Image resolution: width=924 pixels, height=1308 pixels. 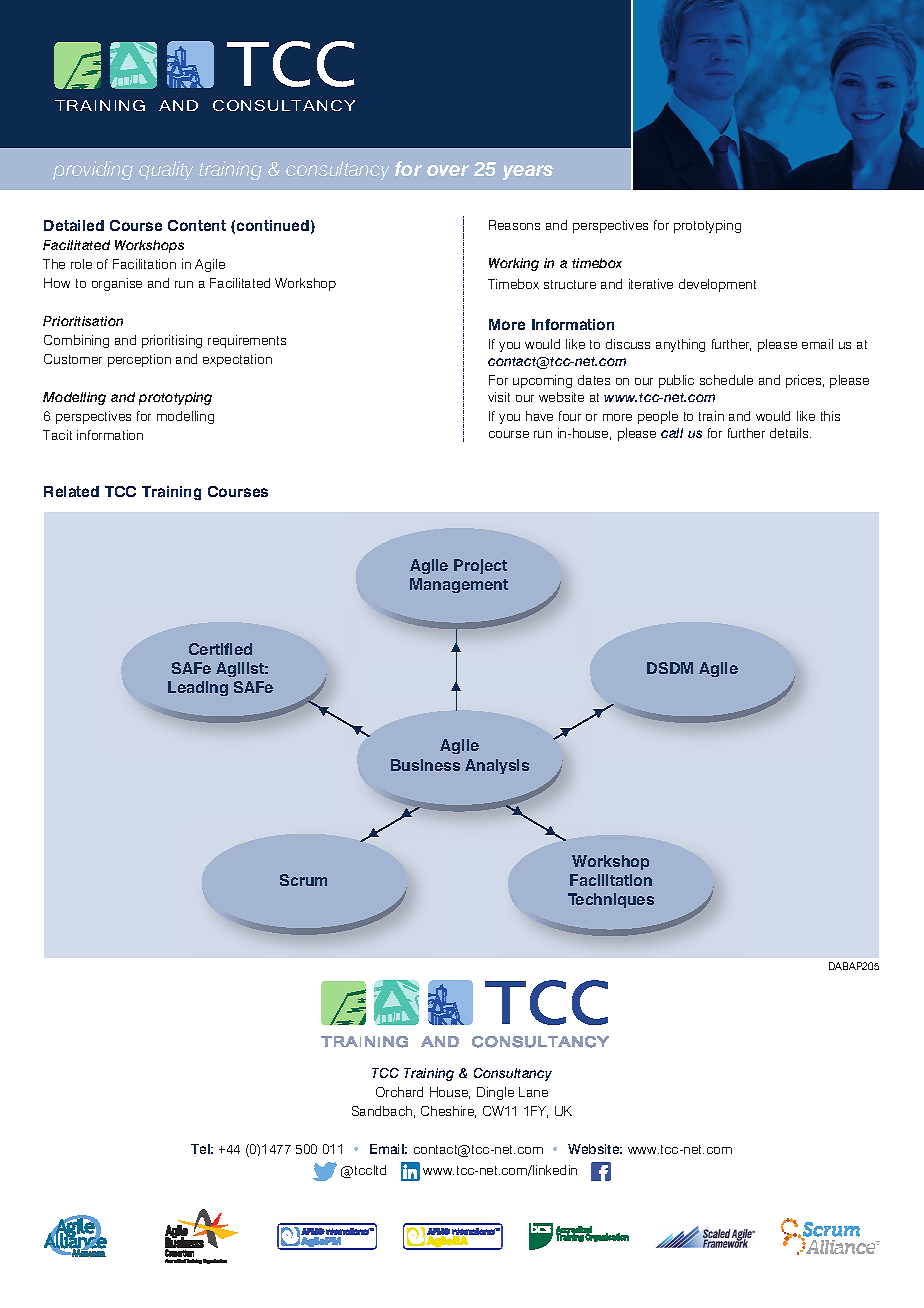 What do you see at coordinates (220, 649) in the page?
I see `Certified` at bounding box center [220, 649].
